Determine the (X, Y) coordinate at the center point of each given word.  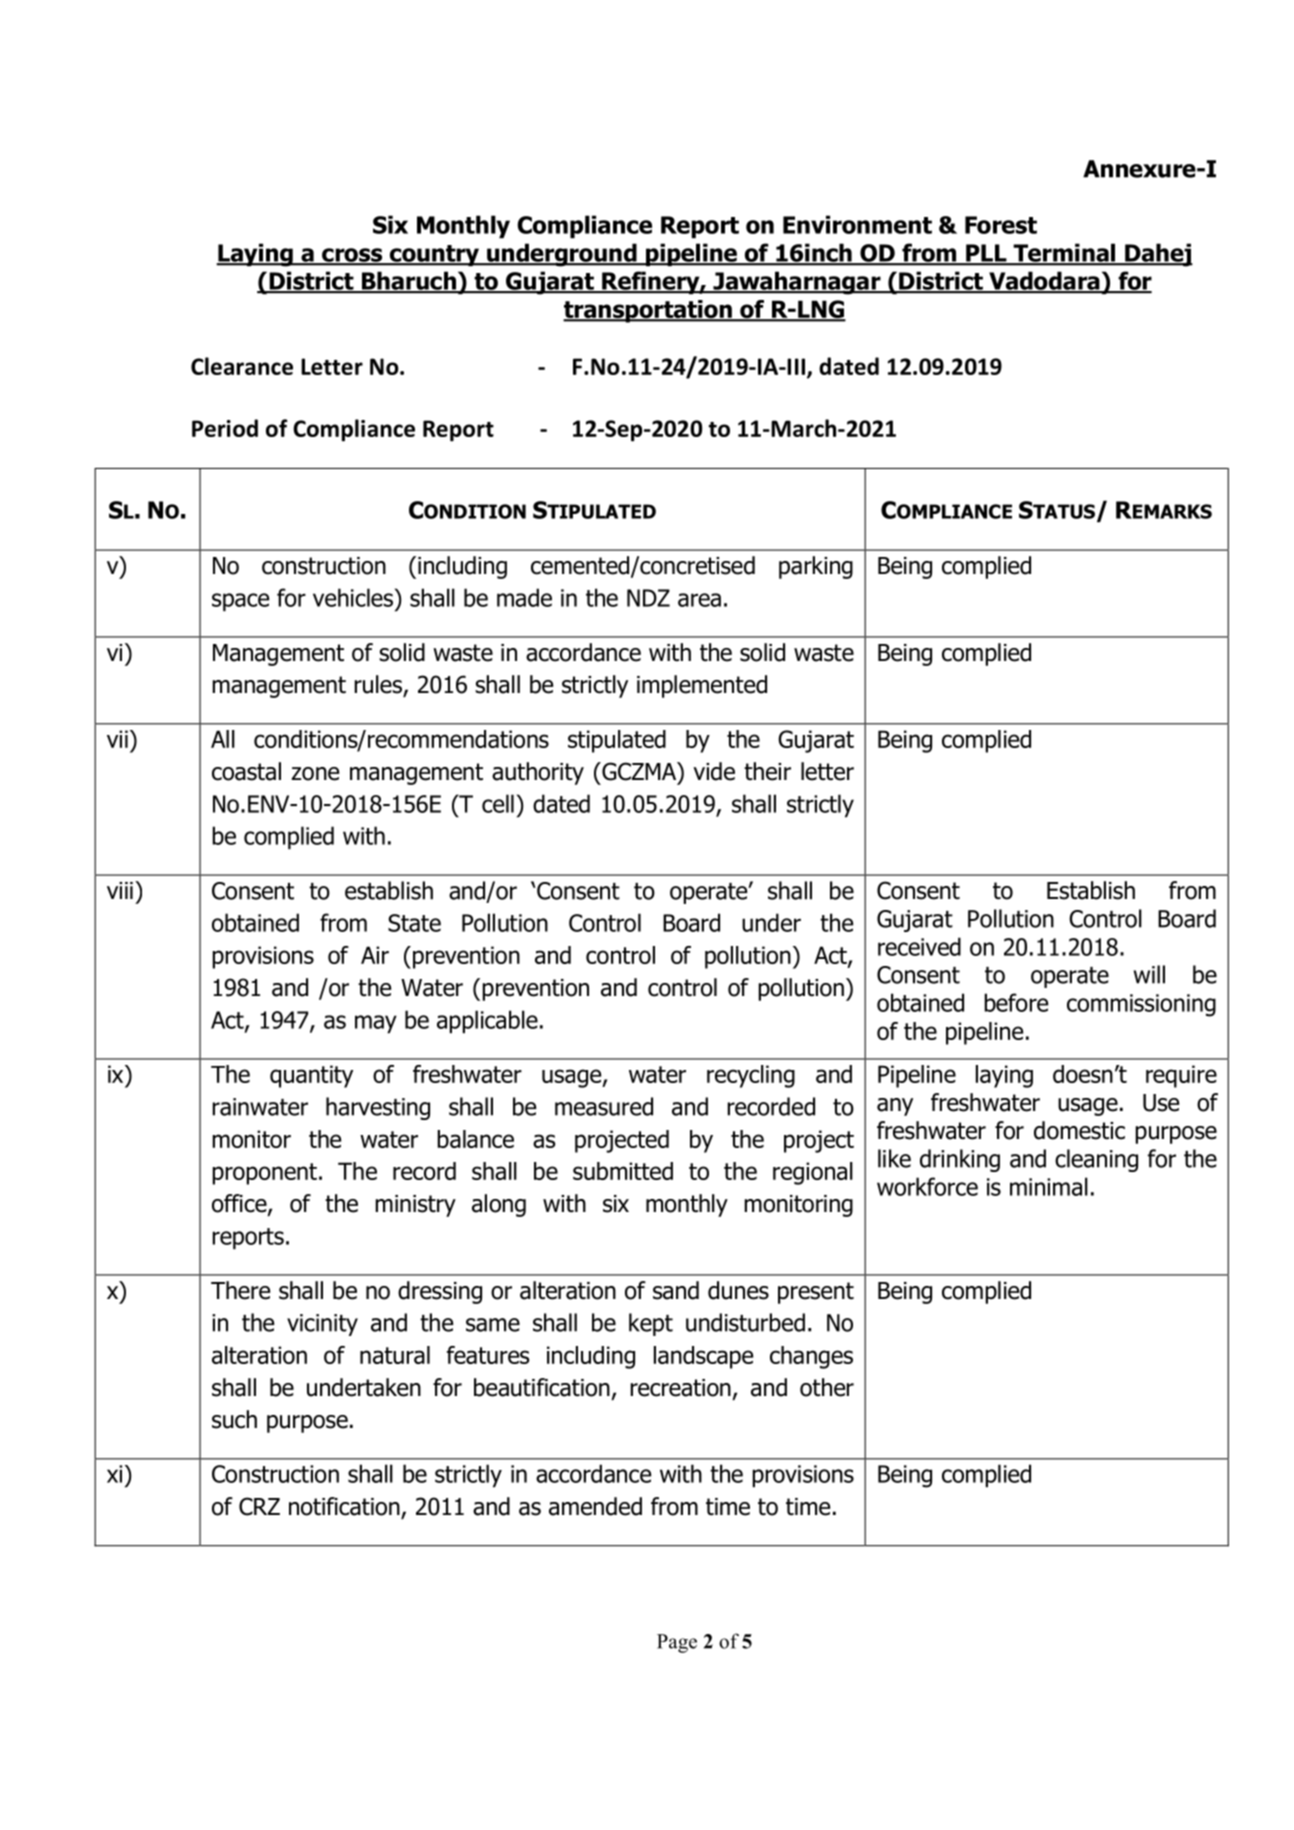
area (699, 600)
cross (352, 256)
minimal (1049, 1186)
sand (676, 1290)
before (1016, 1002)
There (240, 1290)
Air (375, 955)
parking (816, 567)
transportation (648, 311)
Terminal (1064, 254)
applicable (487, 1022)
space (240, 602)
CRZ (259, 1506)
